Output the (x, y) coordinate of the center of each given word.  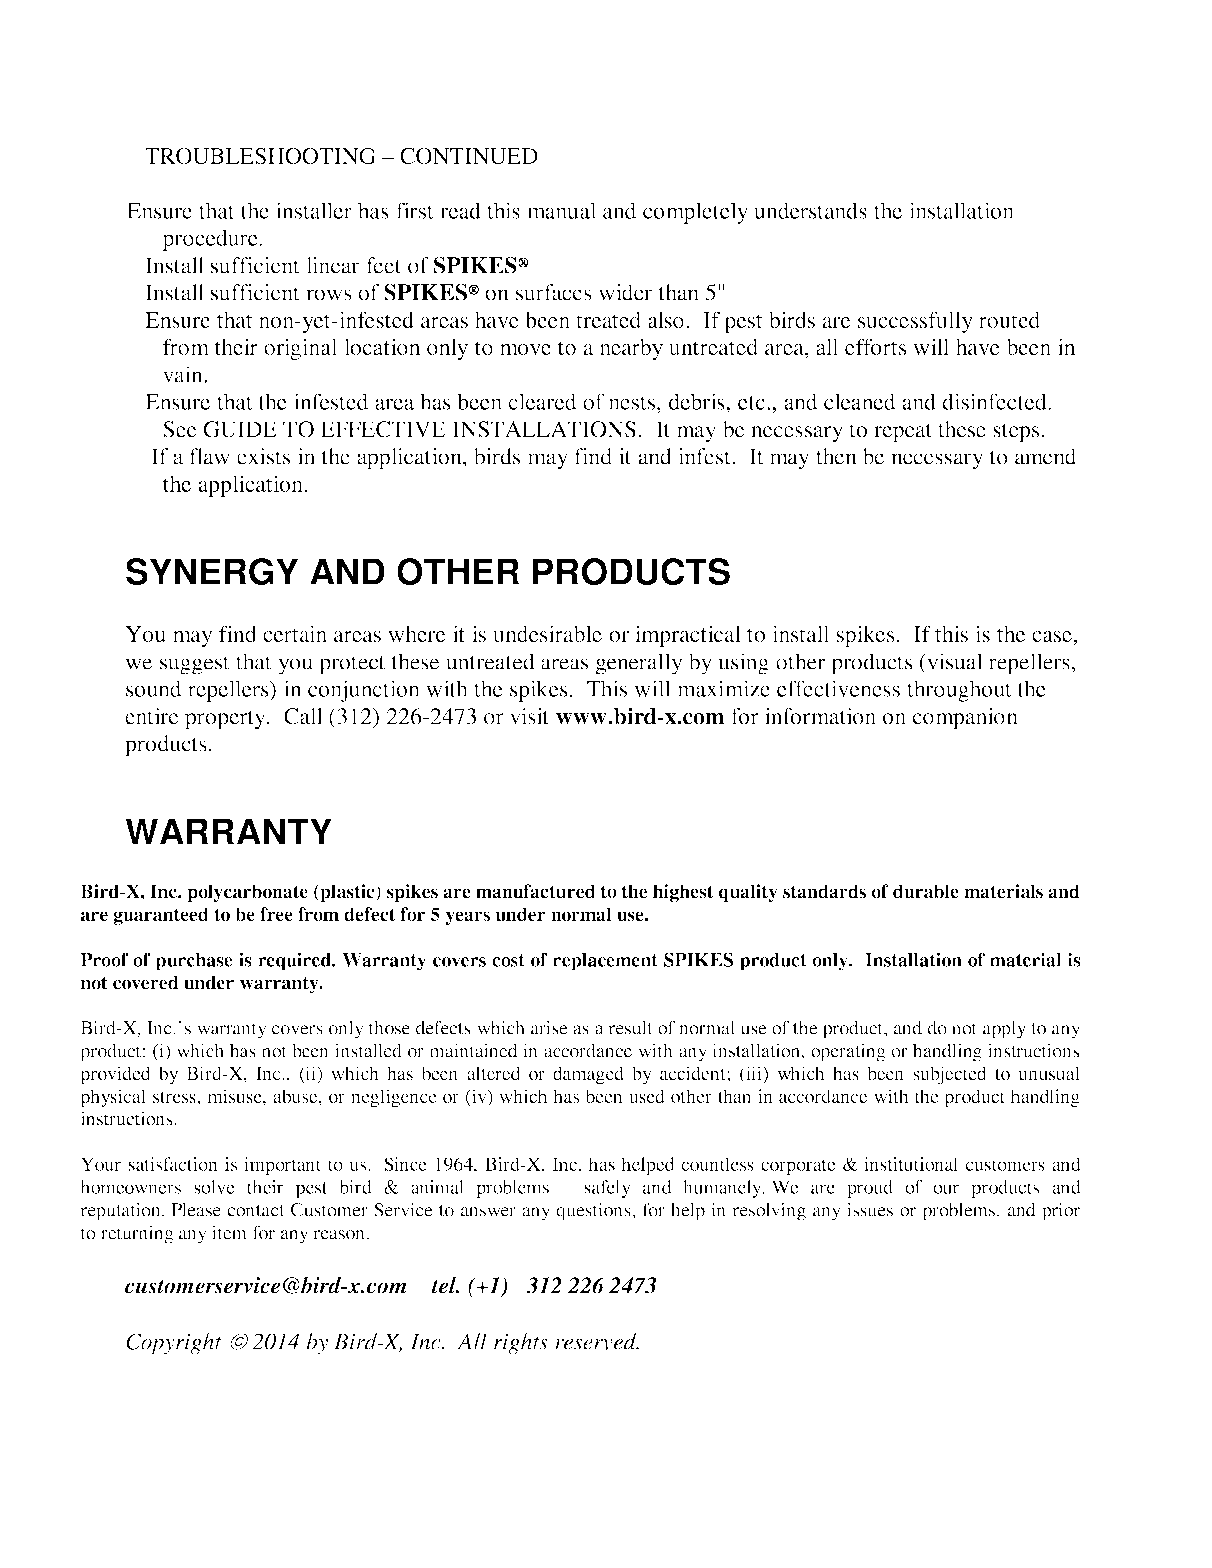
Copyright (174, 1344)
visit (529, 716)
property (226, 720)
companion (965, 719)
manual (562, 210)
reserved (597, 1341)
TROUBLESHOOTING (260, 156)
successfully (915, 322)
